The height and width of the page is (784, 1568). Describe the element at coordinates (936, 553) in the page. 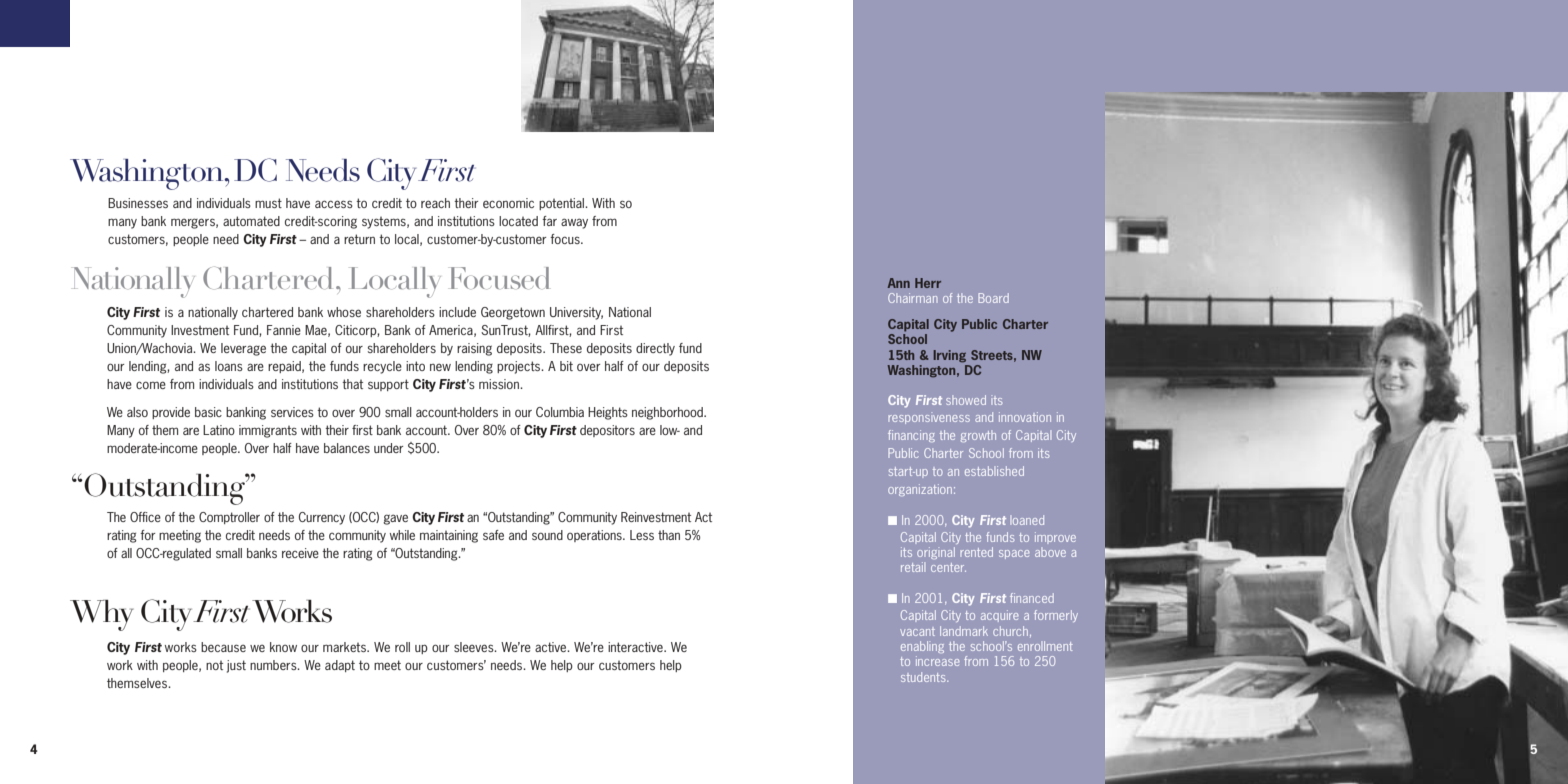

I see `original` at that location.
